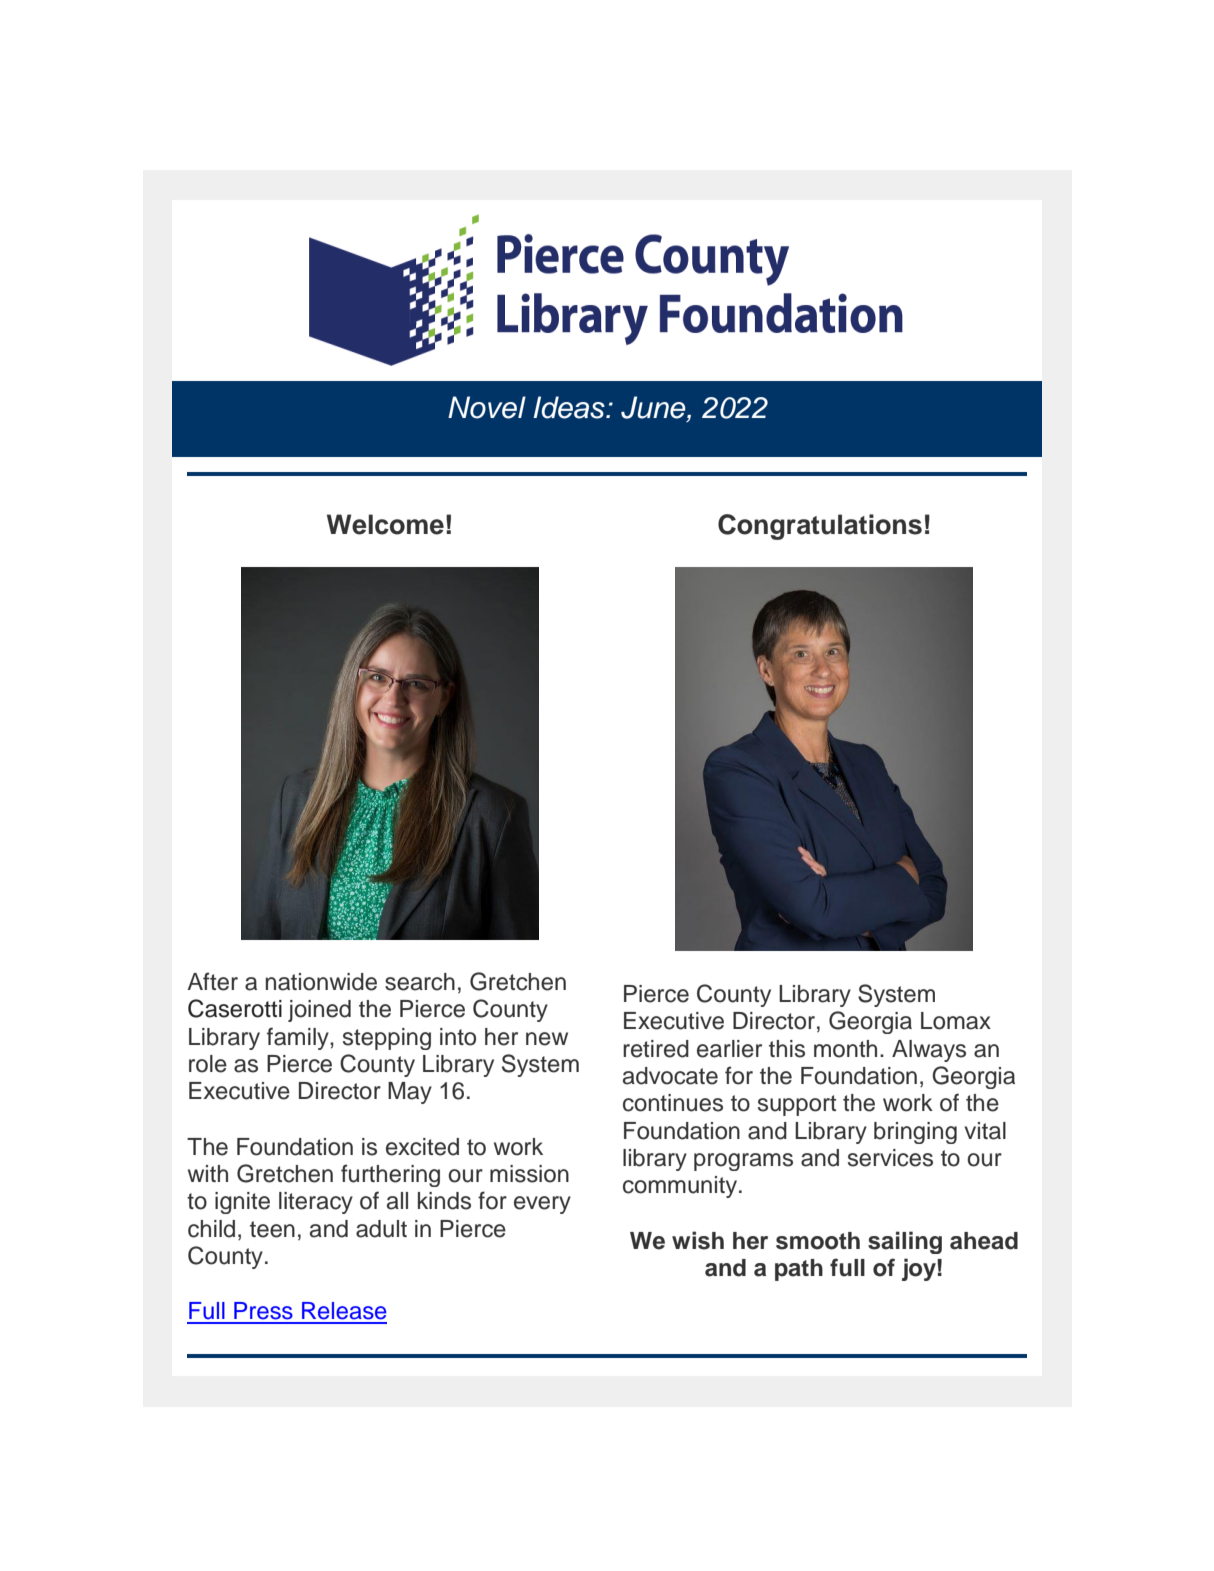 Image resolution: width=1214 pixels, height=1571 pixels. Describe the element at coordinates (272, 1229) in the image. I see `teen` at that location.
